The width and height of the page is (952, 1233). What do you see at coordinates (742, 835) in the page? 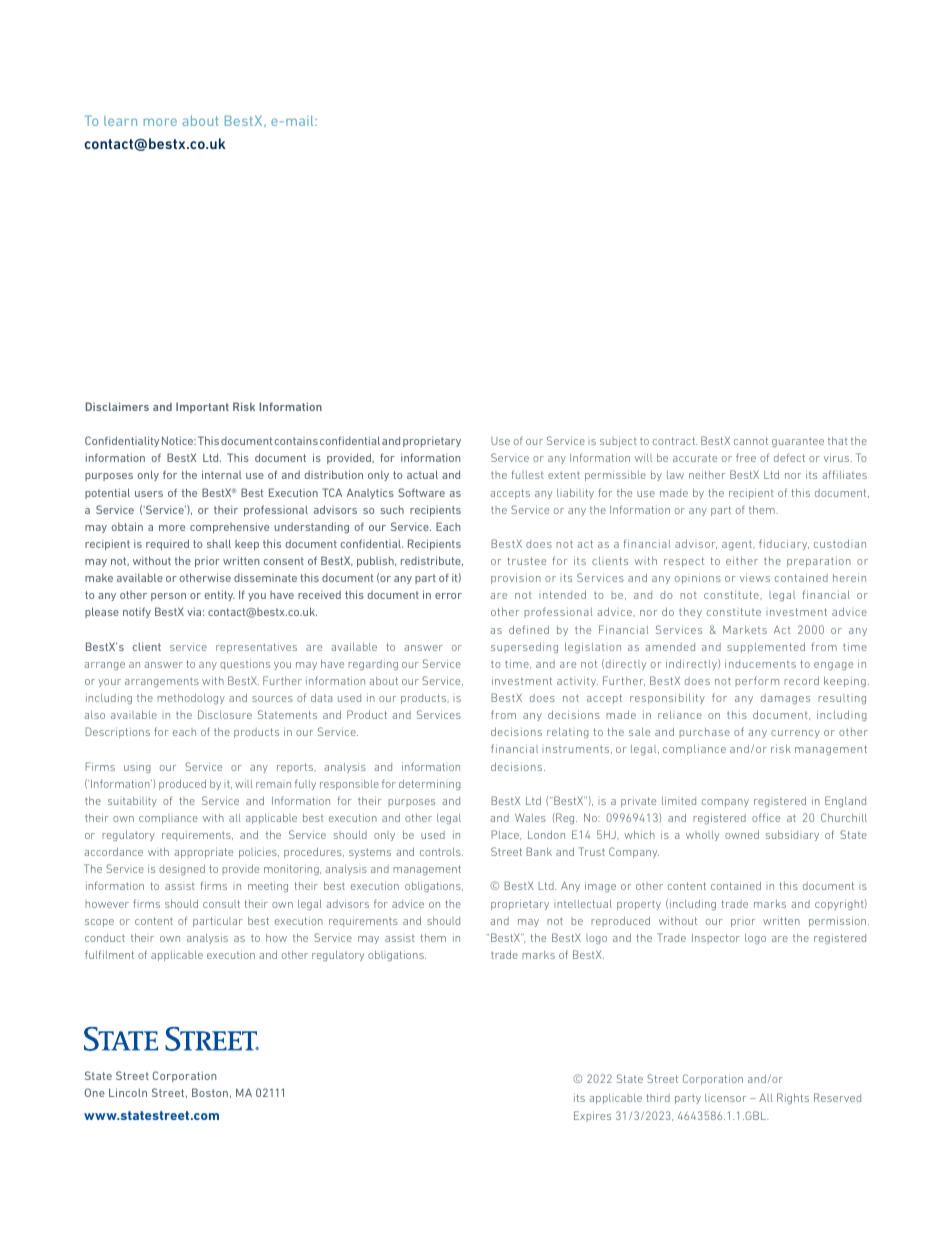
I see `owned` at bounding box center [742, 835].
